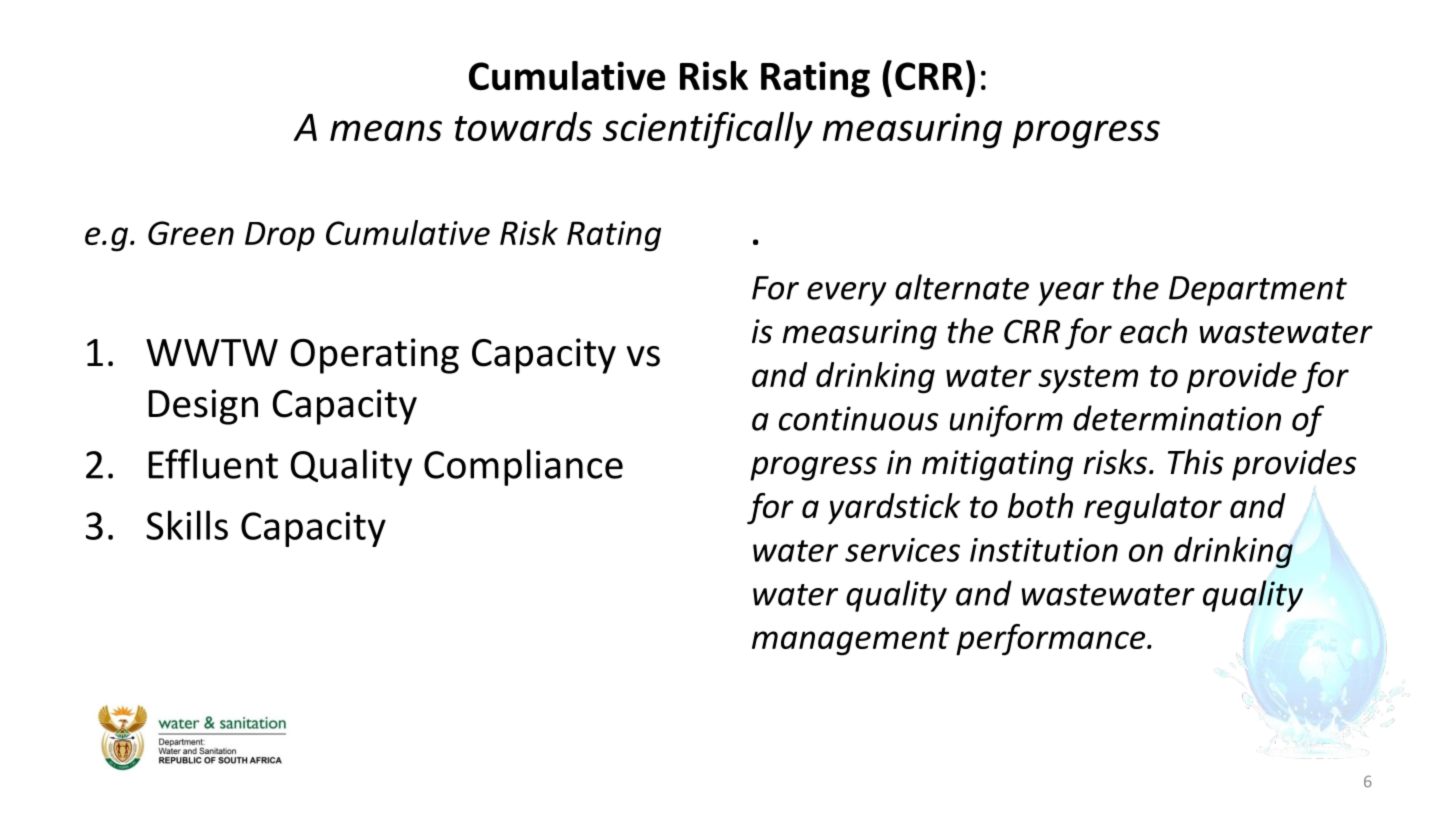 This document has height=819, width=1456. What do you see at coordinates (1071, 294) in the document?
I see `year` at bounding box center [1071, 294].
